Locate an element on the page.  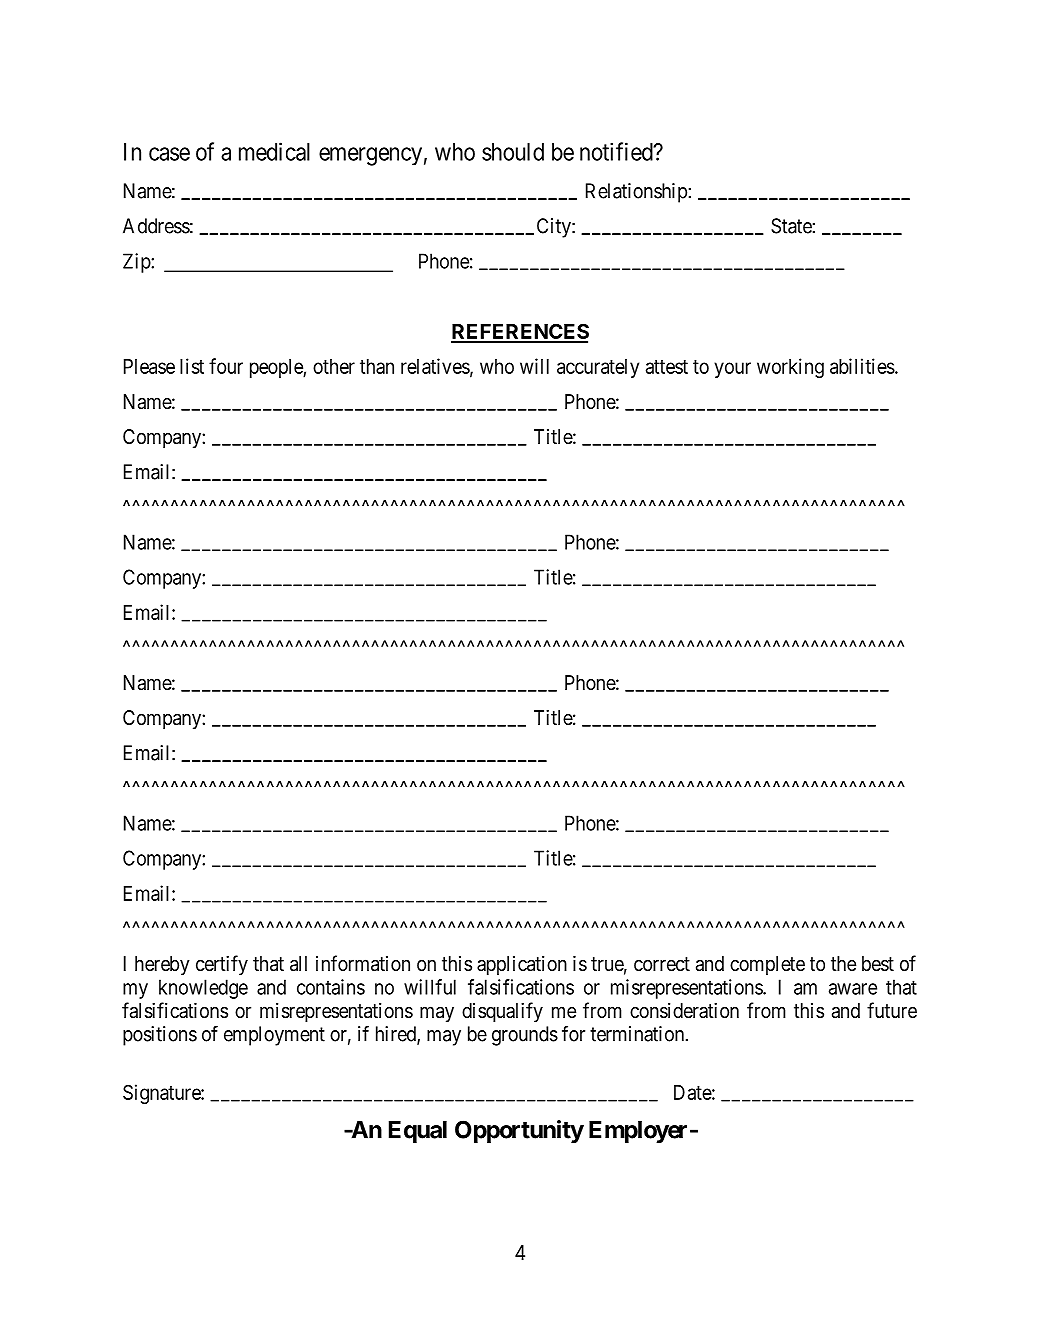
should is located at coordinates (513, 152).
